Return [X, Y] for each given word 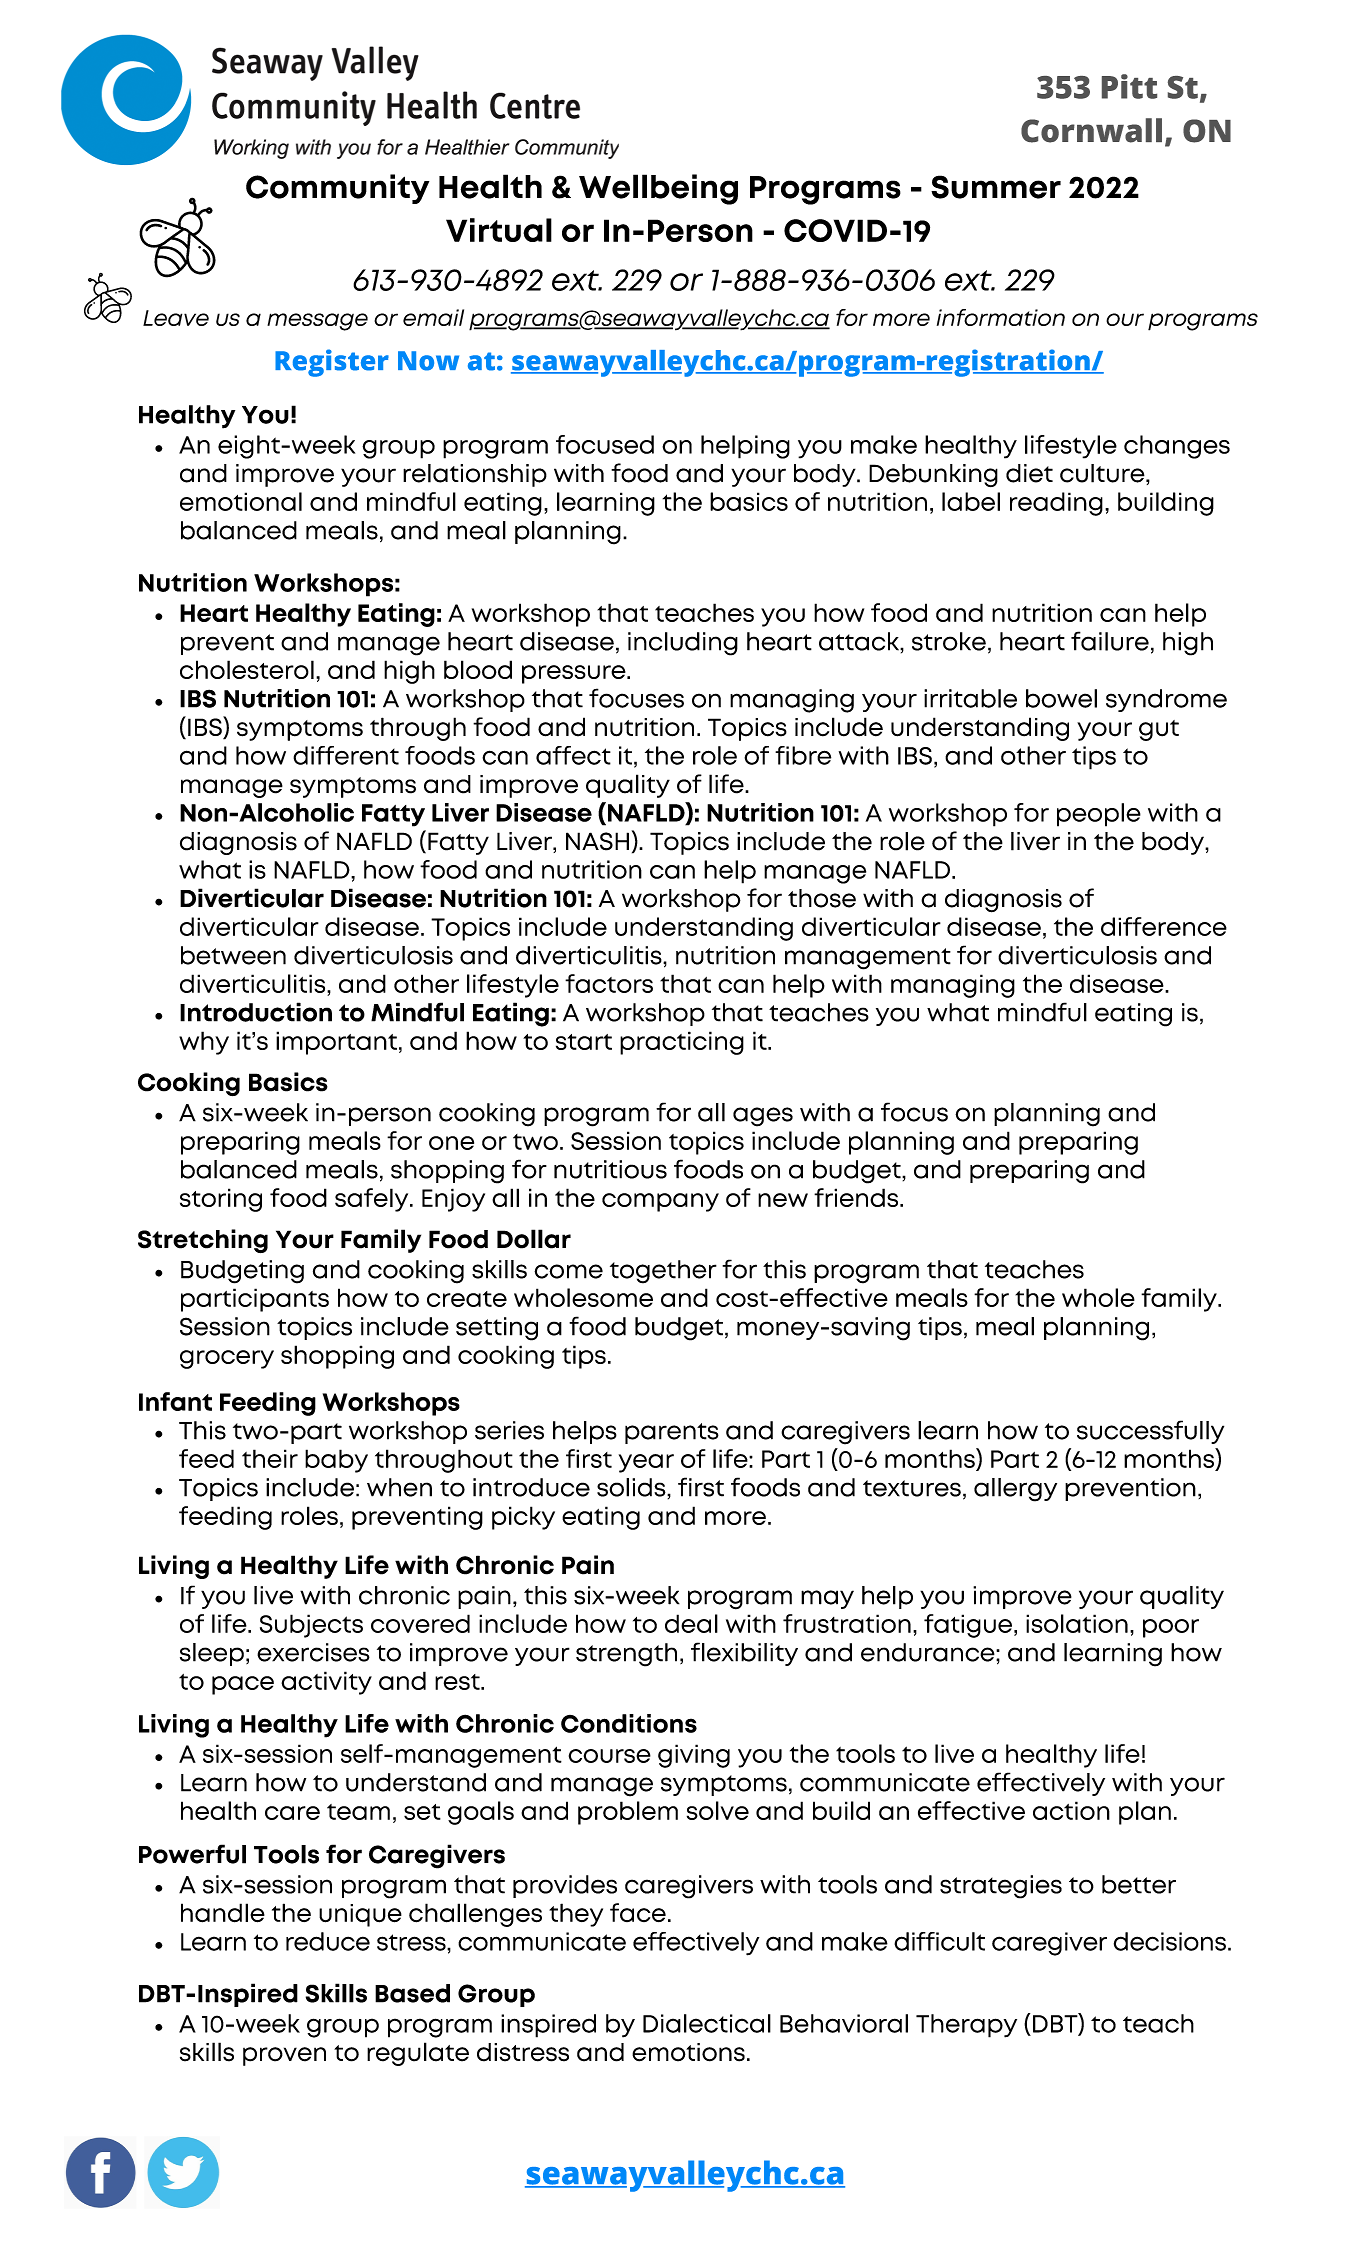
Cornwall [1091, 130]
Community [337, 189]
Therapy [966, 2026]
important [336, 1043]
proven [284, 2056]
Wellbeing [658, 189]
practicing [682, 1043]
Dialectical [707, 2023]
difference [1164, 926]
